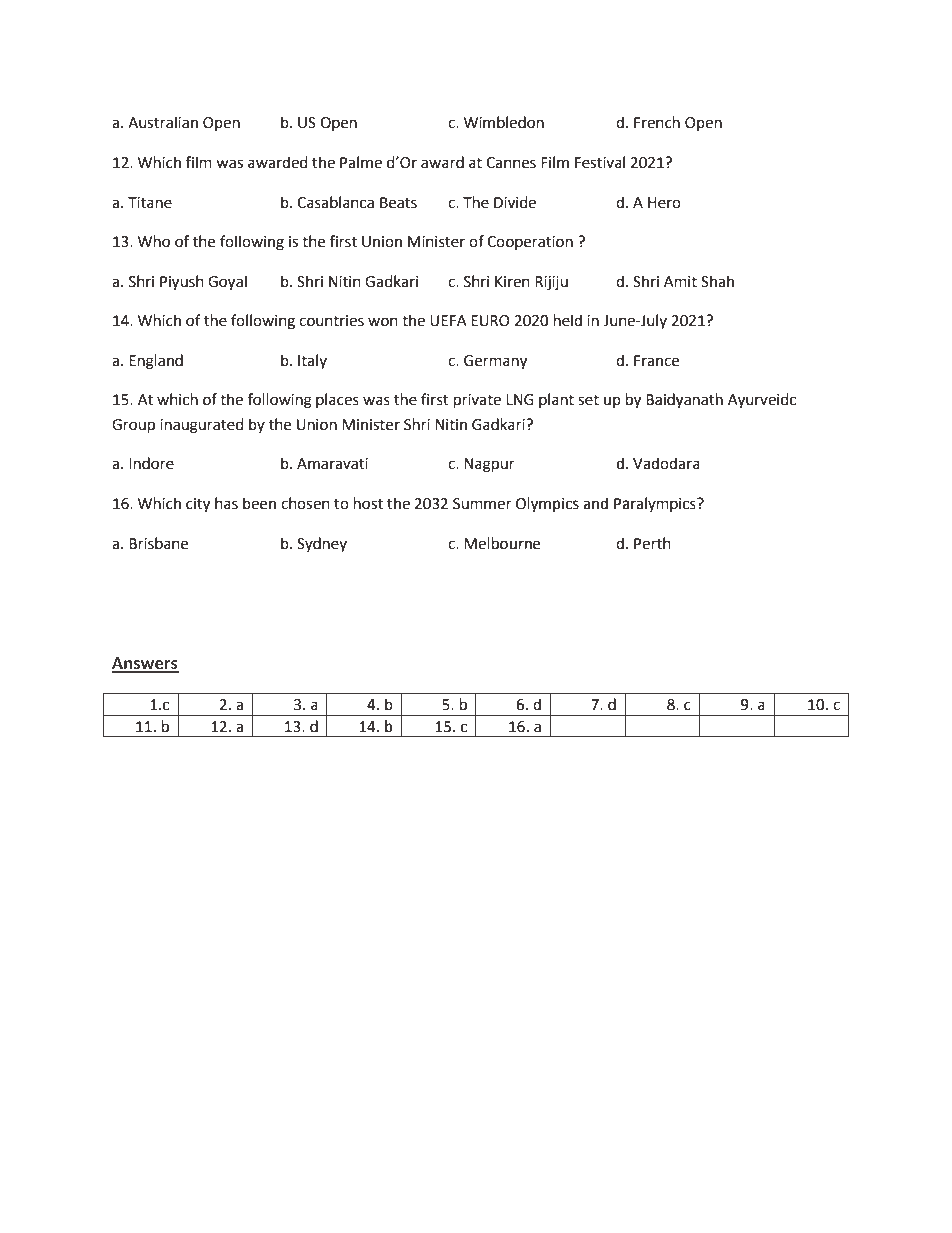 Image resolution: width=952 pixels, height=1233 pixels. Describe the element at coordinates (530, 243) in the page. I see `Cooperation` at that location.
